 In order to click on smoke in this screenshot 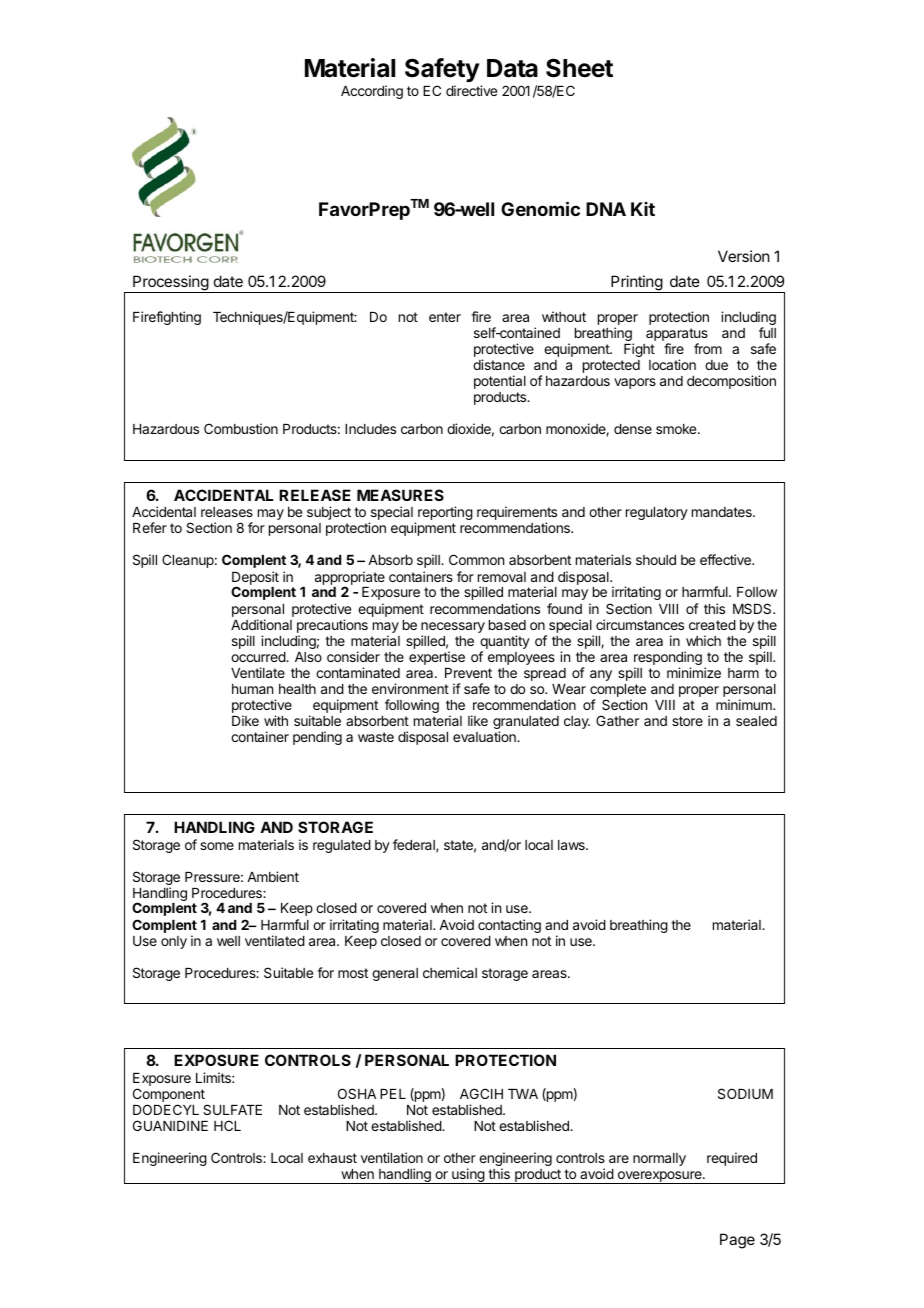, I will do `click(677, 429)`.
